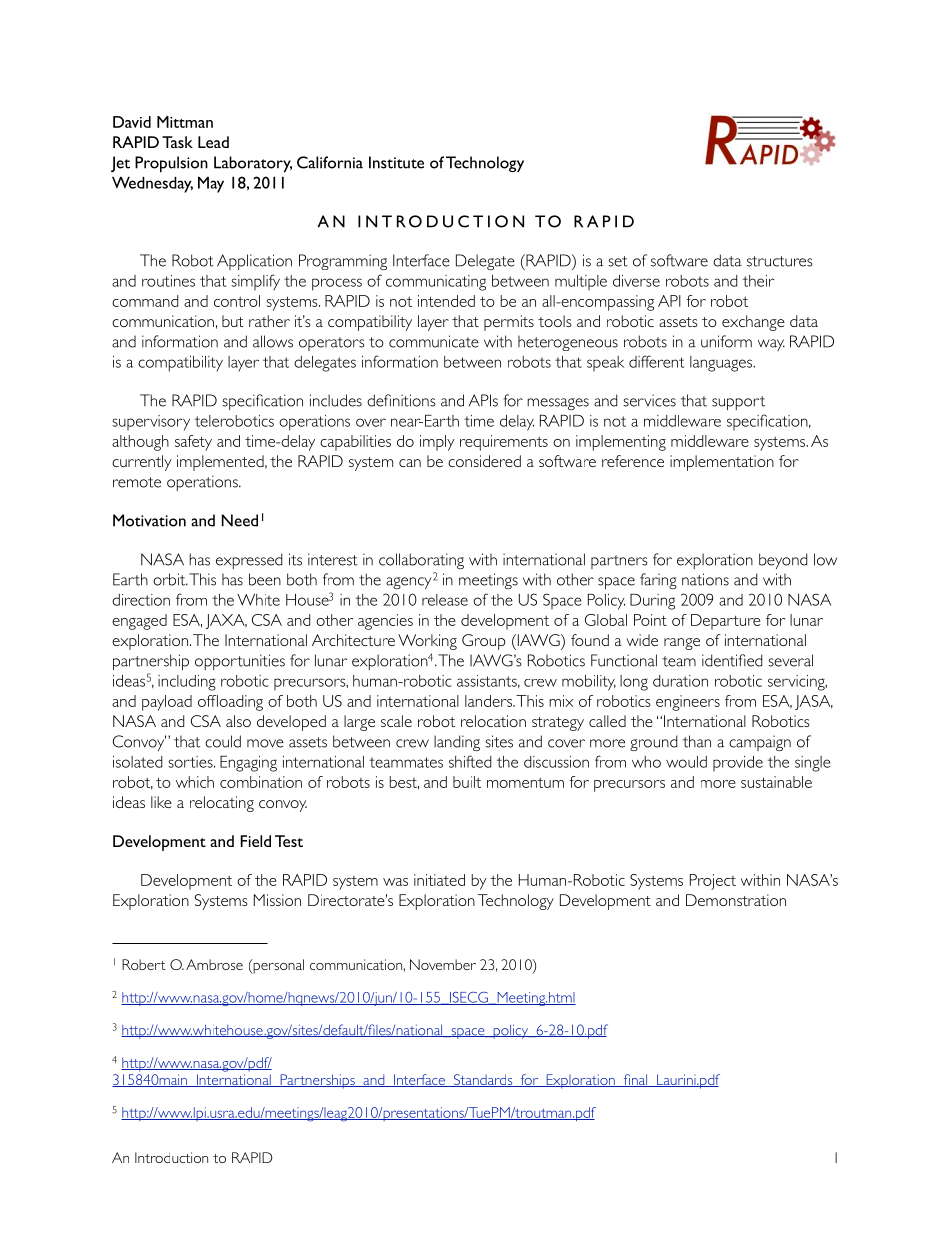 Image resolution: width=952 pixels, height=1233 pixels. What do you see at coordinates (732, 660) in the document?
I see `identified` at bounding box center [732, 660].
